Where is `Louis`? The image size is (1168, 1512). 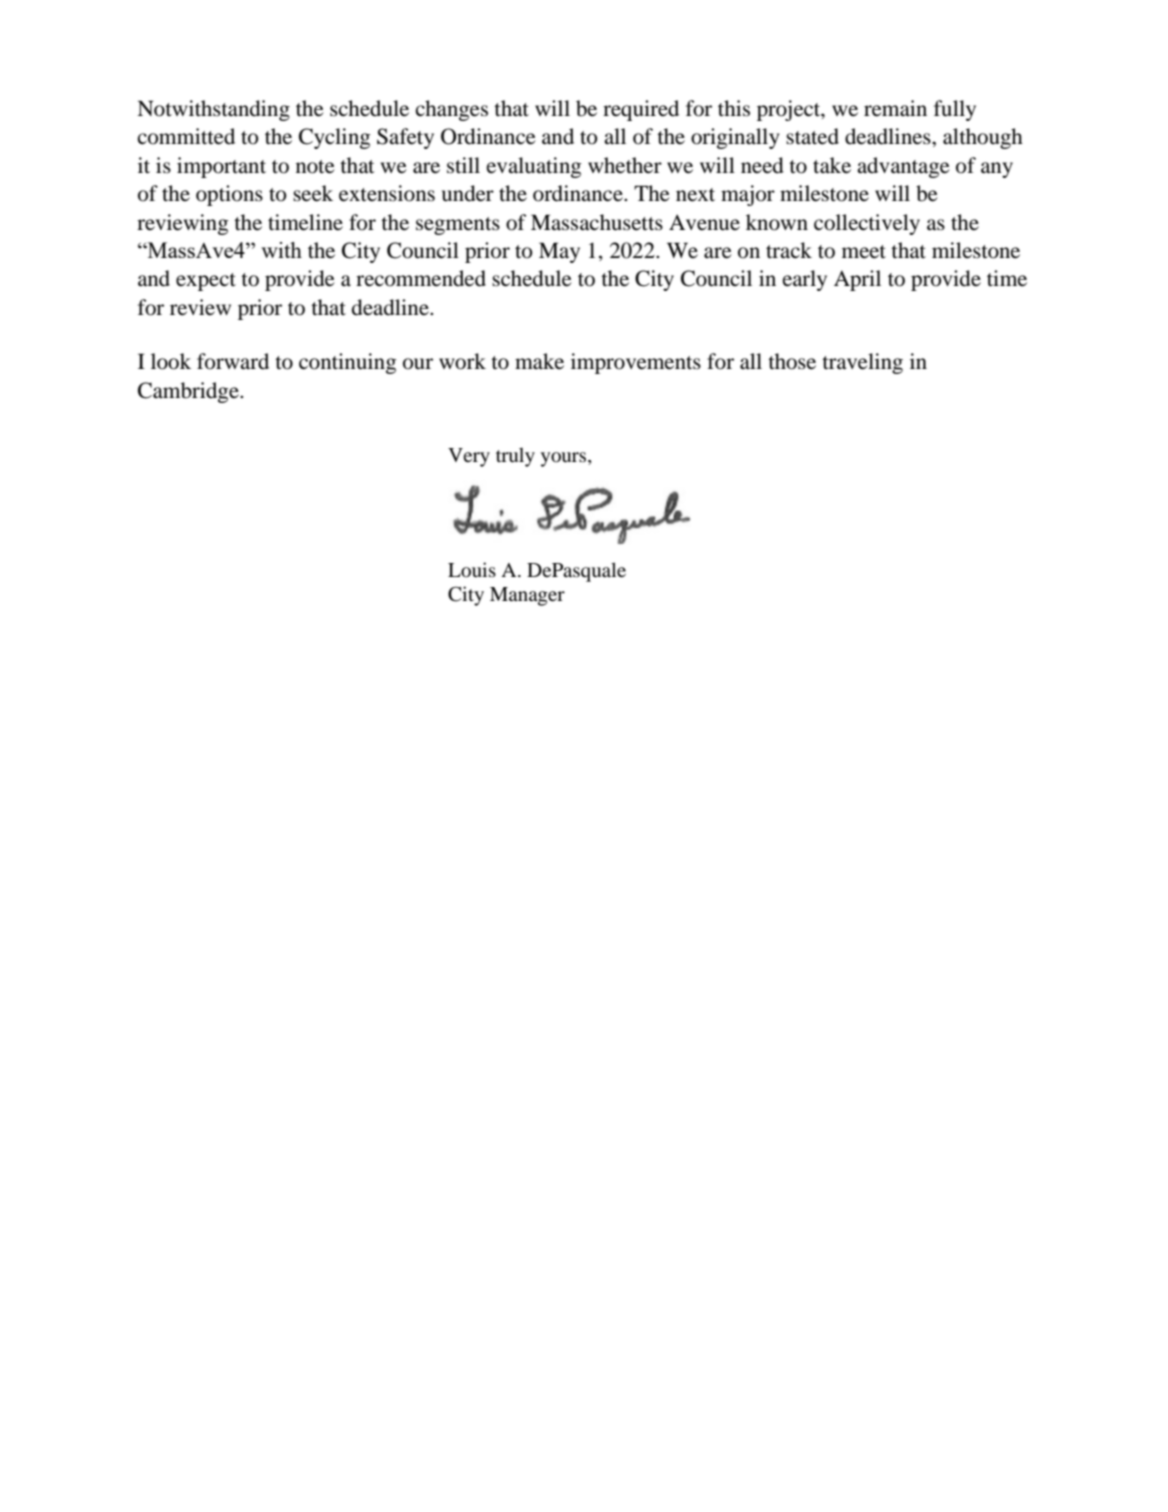 Louis is located at coordinates (472, 570).
